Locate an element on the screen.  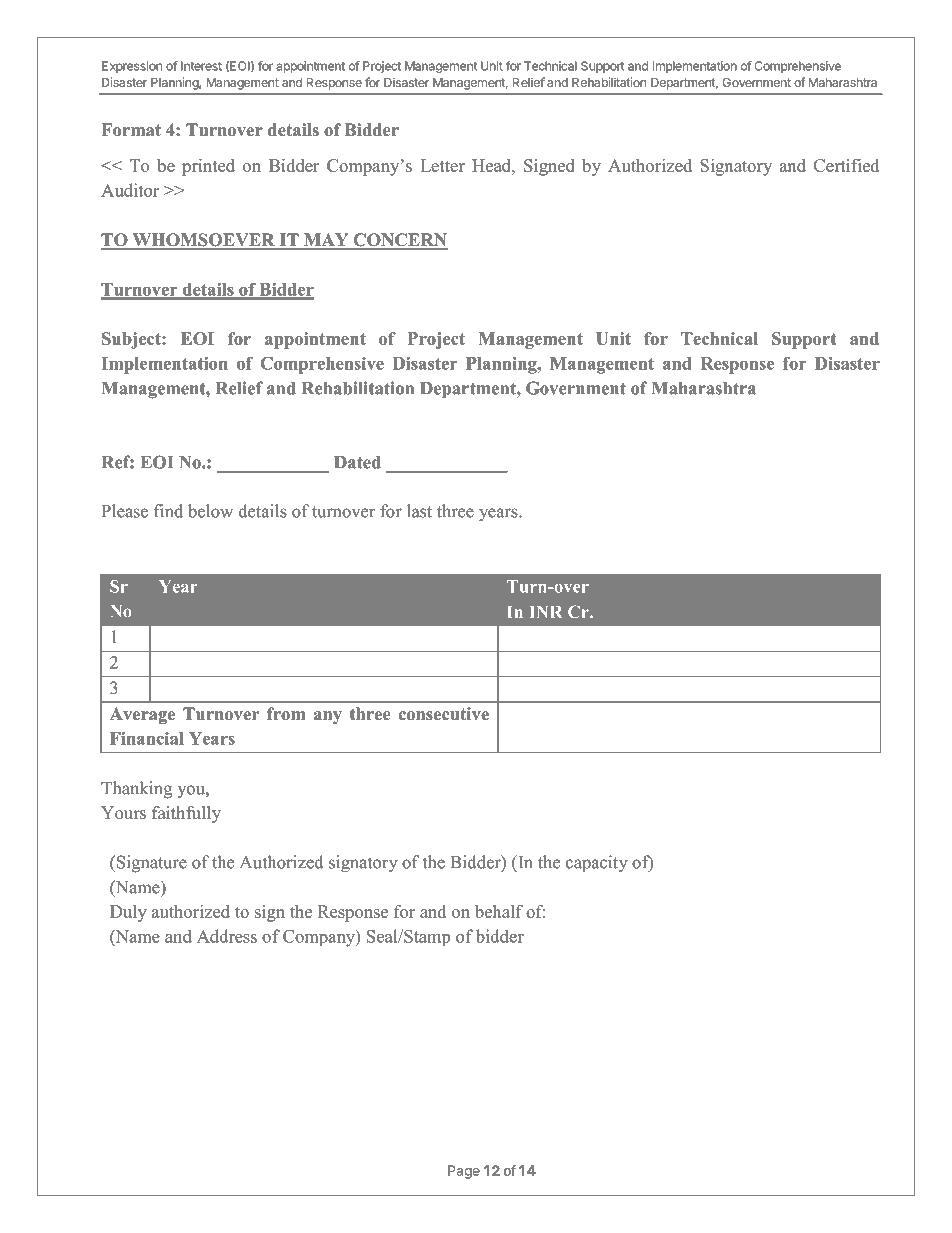
capacity is located at coordinates (597, 864).
